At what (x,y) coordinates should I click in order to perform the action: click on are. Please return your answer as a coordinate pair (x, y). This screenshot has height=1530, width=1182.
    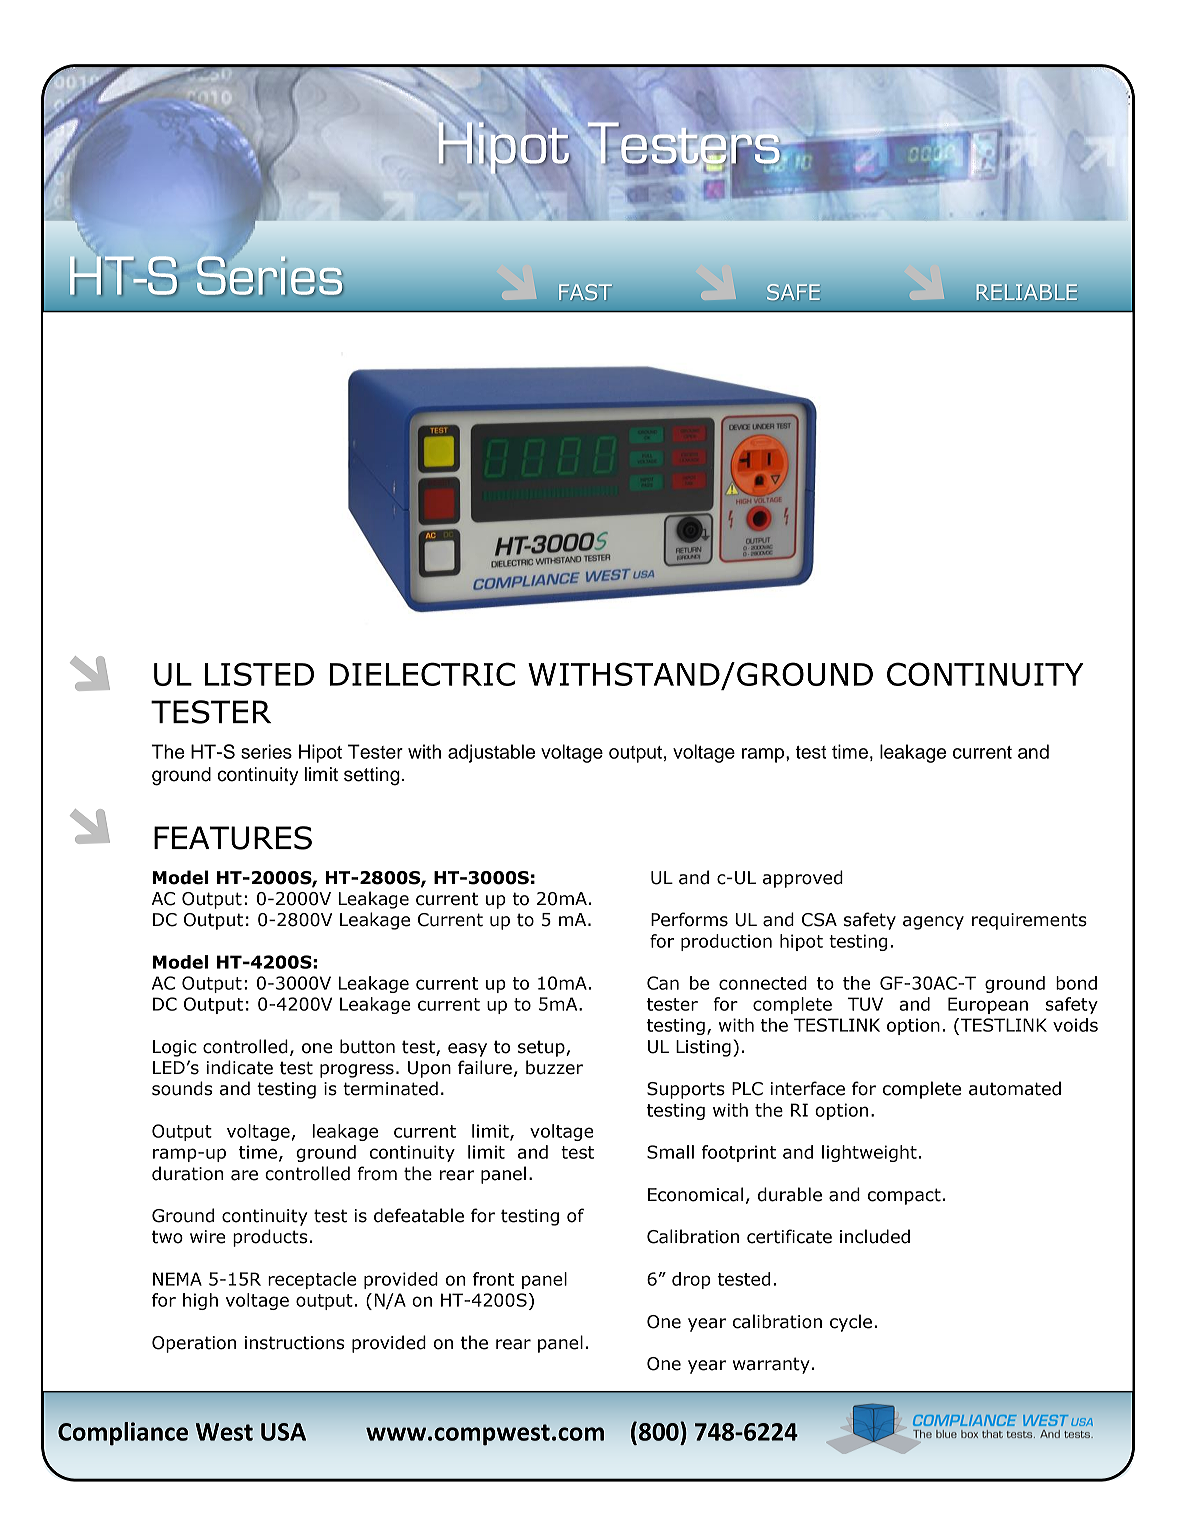
    Looking at the image, I should click on (244, 1175).
